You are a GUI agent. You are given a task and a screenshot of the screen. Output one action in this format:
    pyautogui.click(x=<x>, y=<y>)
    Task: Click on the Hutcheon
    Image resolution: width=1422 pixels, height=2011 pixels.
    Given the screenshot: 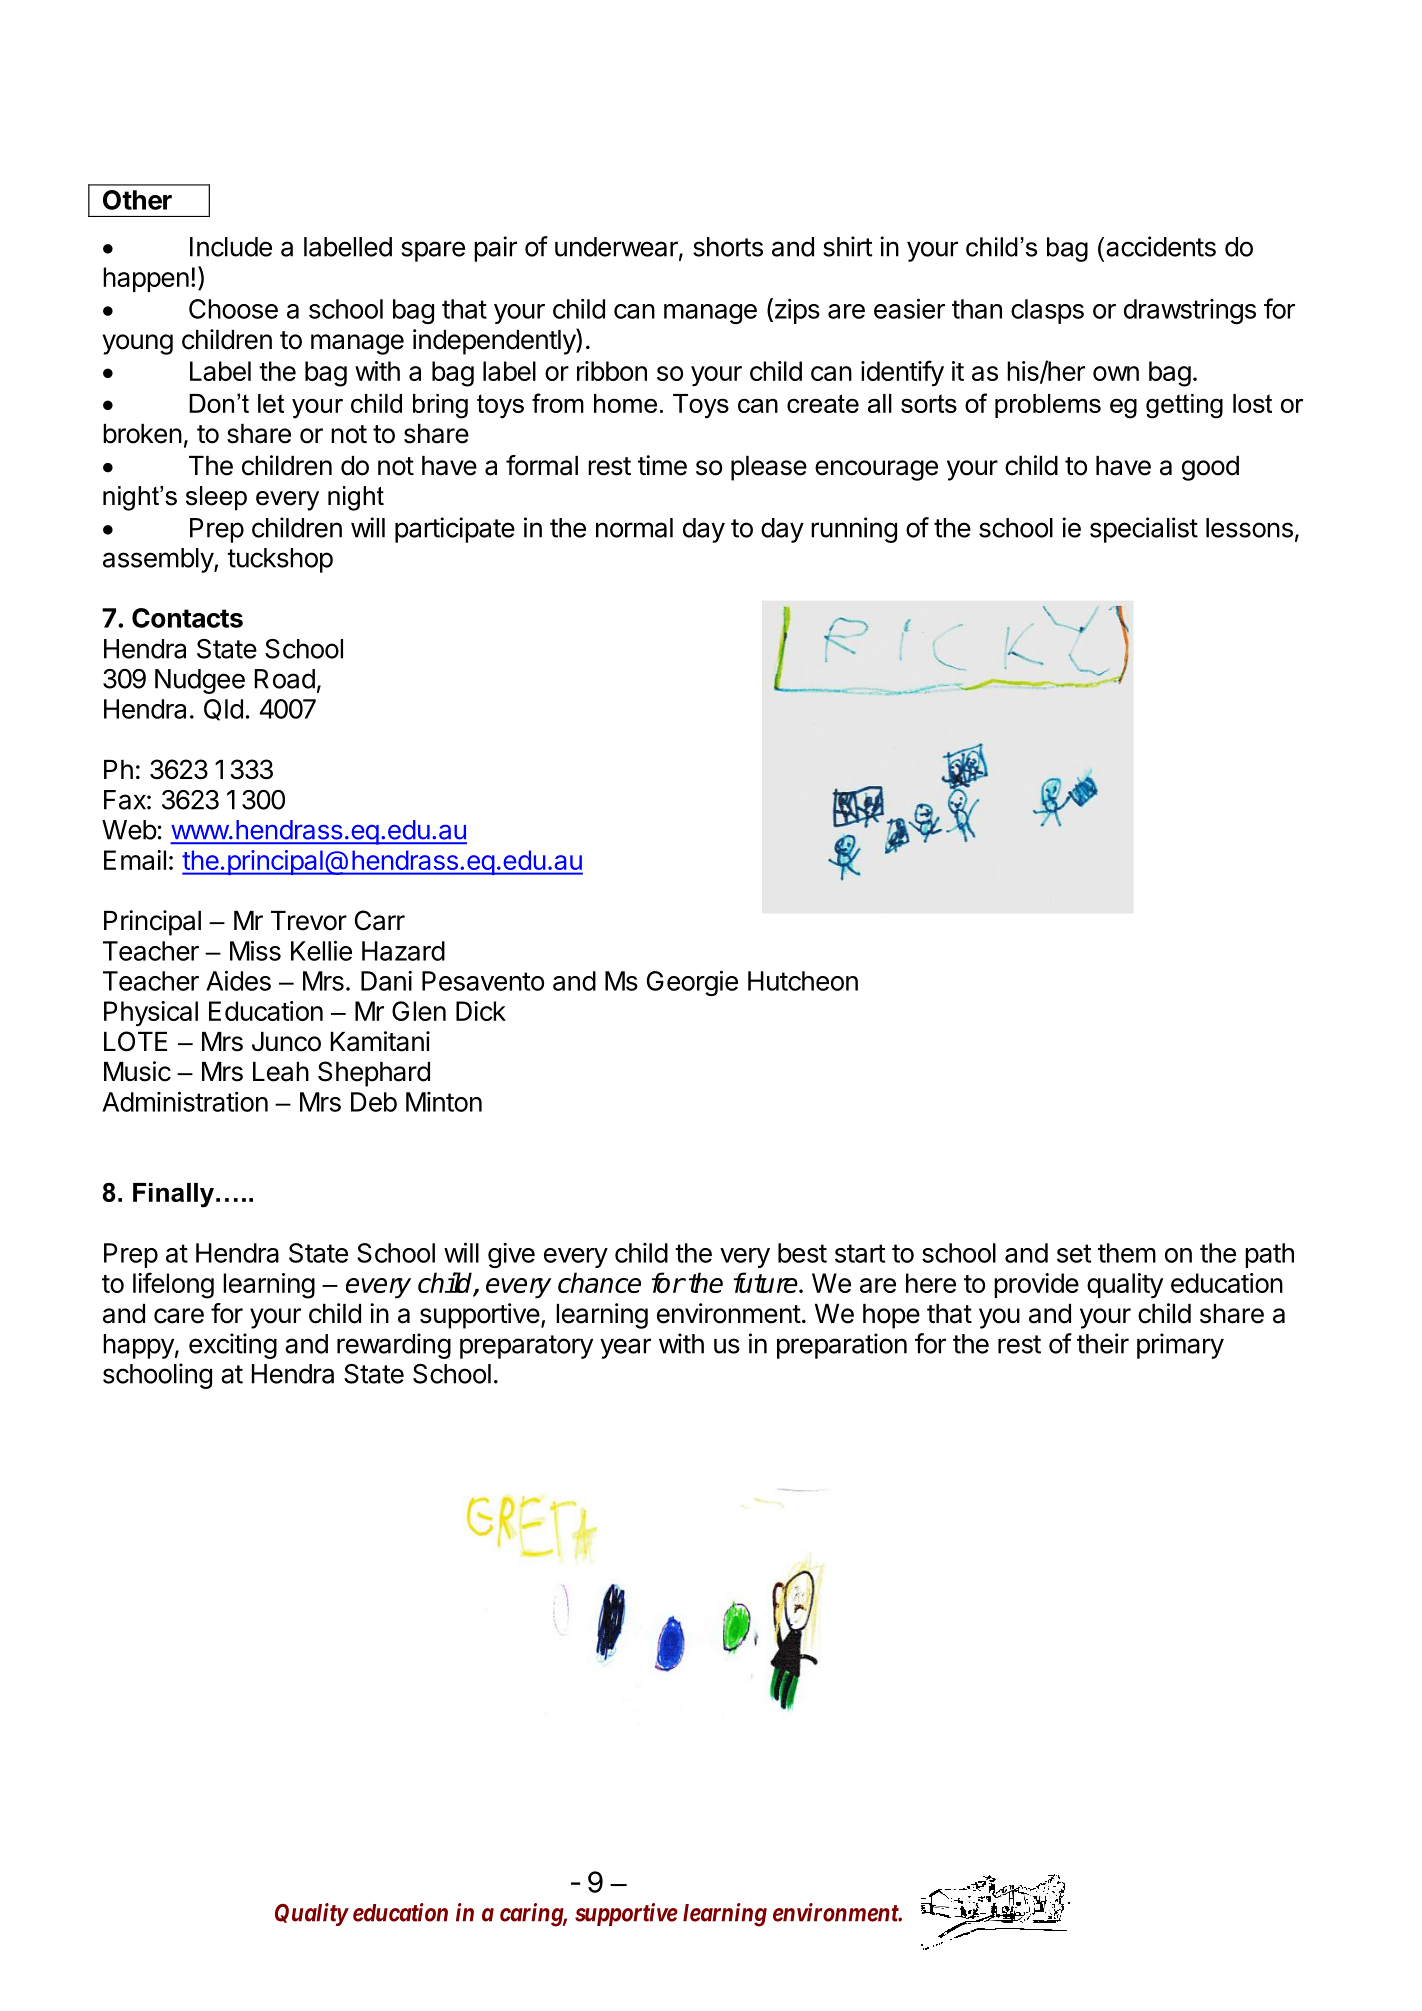 What is the action you would take?
    pyautogui.click(x=803, y=981)
